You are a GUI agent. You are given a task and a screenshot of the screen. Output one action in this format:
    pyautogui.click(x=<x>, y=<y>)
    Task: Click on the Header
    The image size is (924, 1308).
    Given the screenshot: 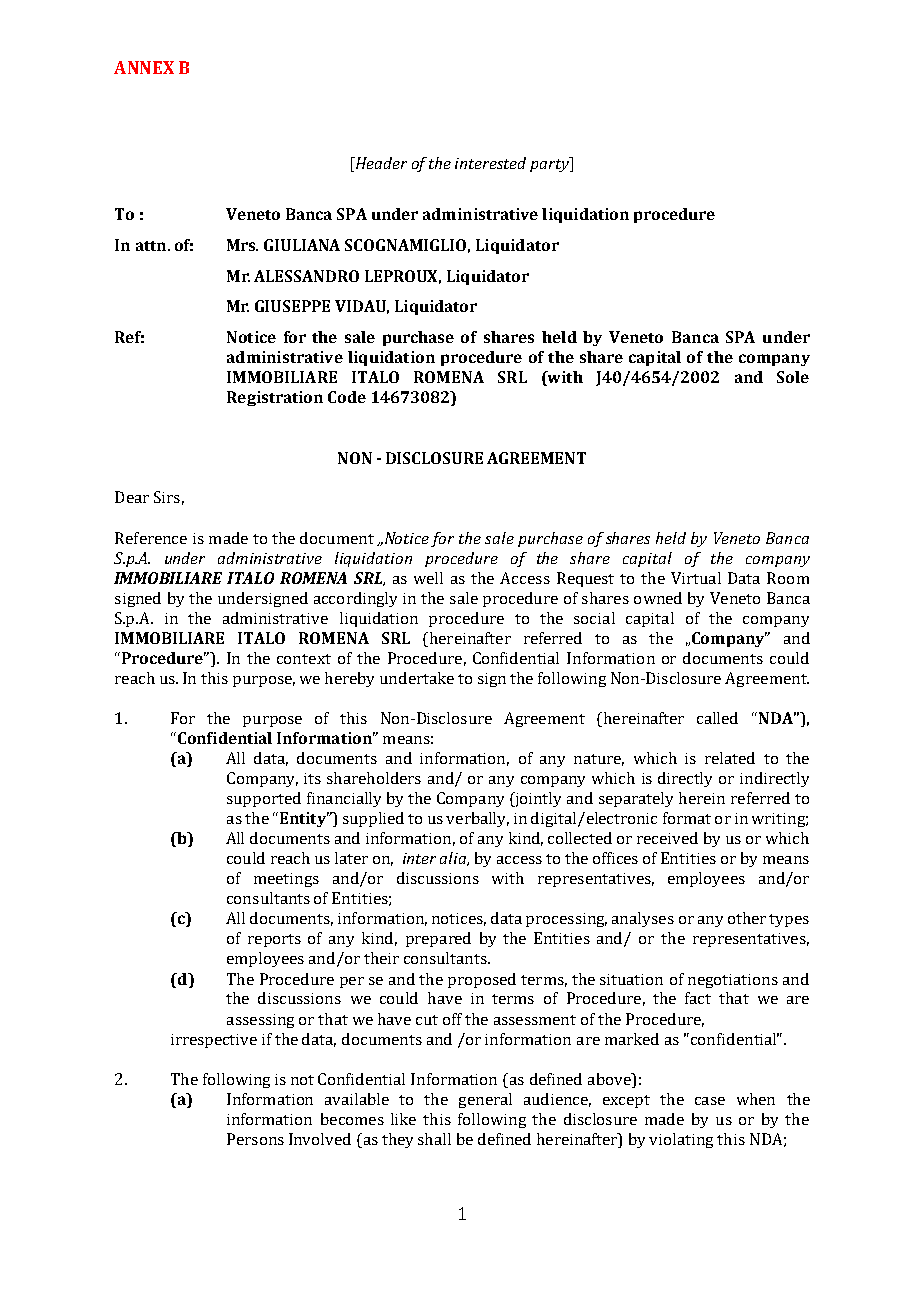 What is the action you would take?
    pyautogui.click(x=380, y=163)
